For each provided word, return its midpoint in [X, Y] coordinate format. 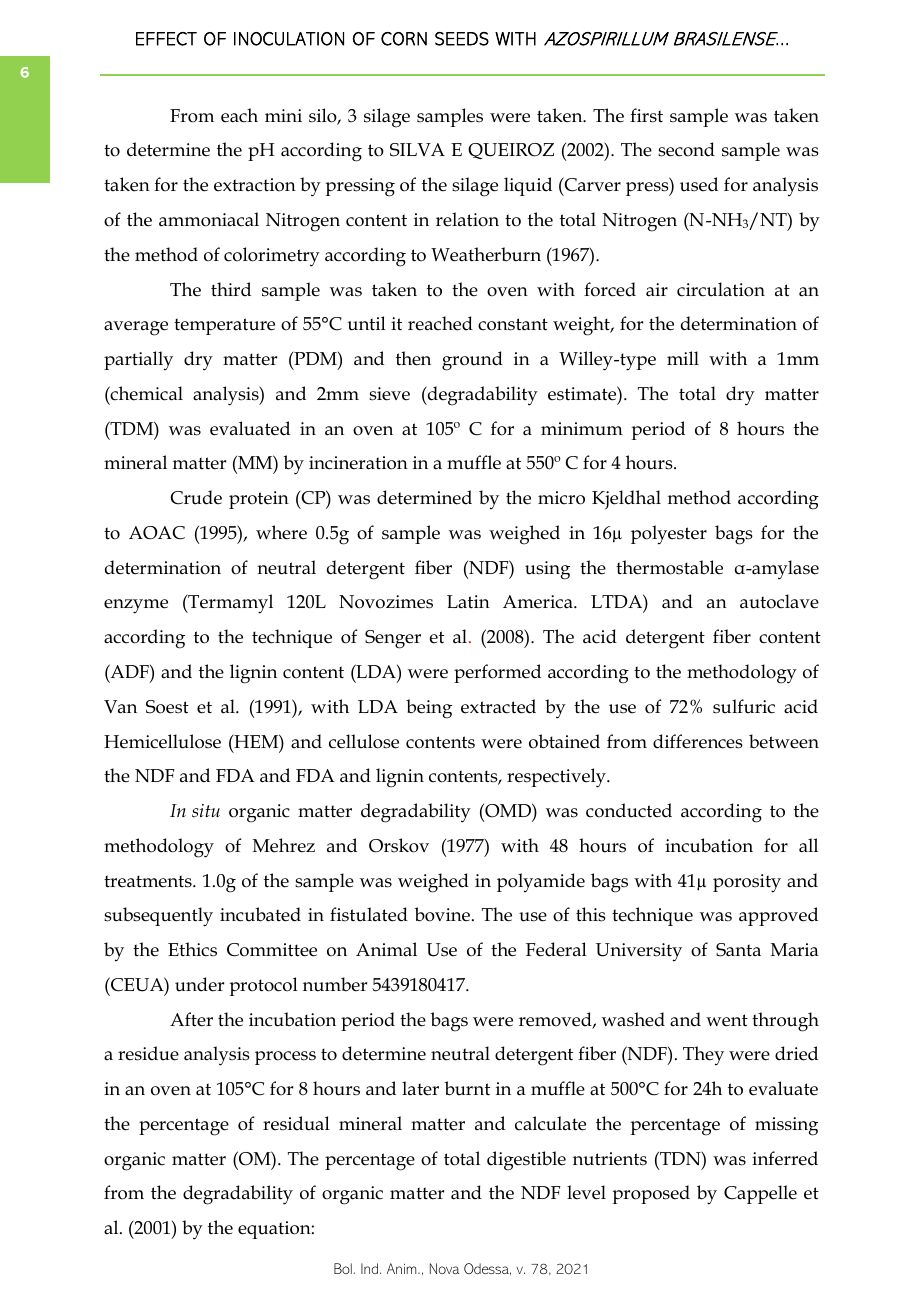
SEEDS [462, 39]
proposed [651, 1194]
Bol [343, 1268]
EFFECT [166, 39]
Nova [444, 1268]
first [646, 115]
